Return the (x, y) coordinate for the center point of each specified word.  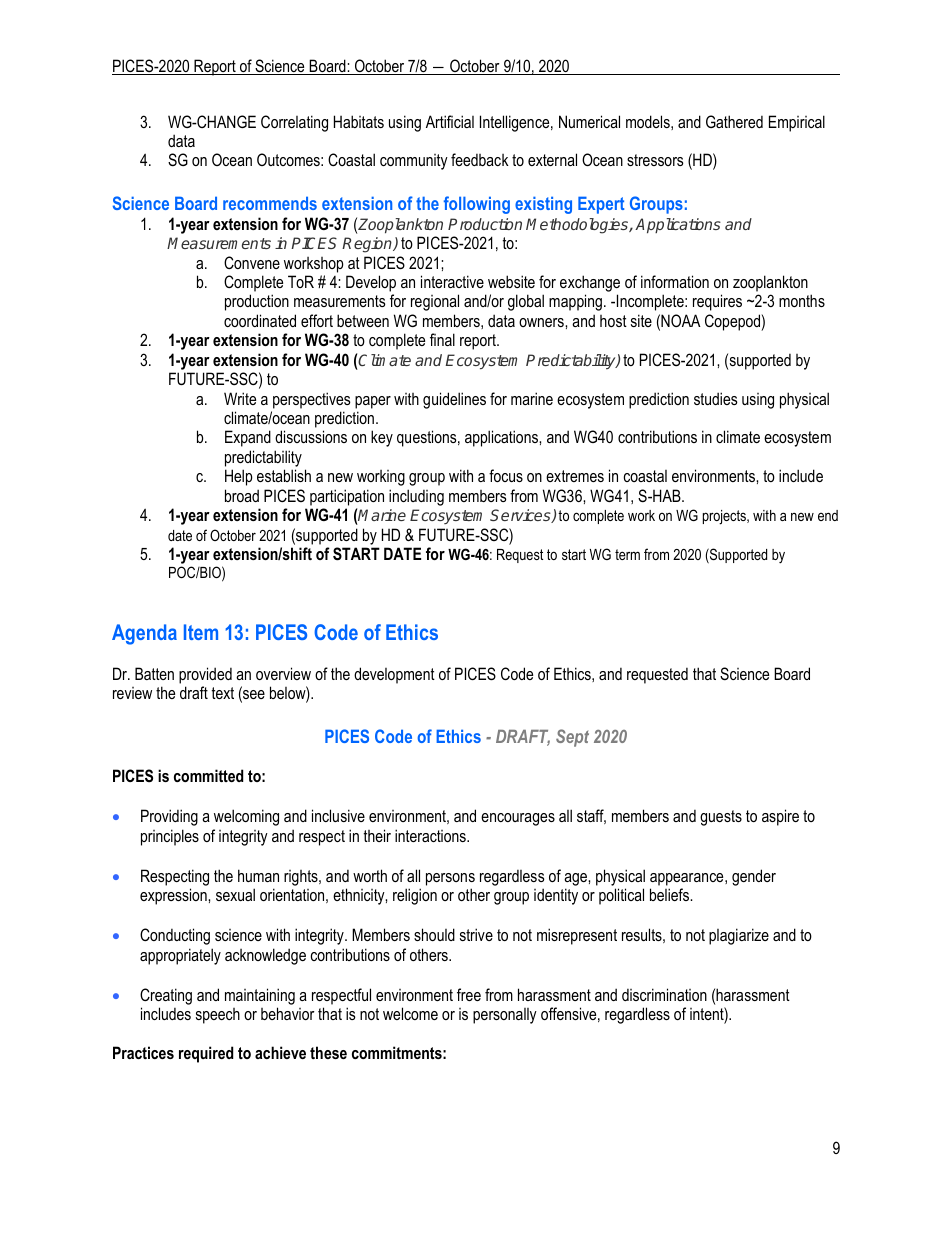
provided (205, 675)
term (627, 554)
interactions (431, 835)
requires (717, 302)
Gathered (734, 121)
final (442, 339)
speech (218, 1016)
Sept (572, 738)
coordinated (260, 320)
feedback (480, 159)
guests (721, 818)
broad (242, 495)
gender (754, 877)
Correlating (294, 123)
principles (170, 837)
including (416, 497)
